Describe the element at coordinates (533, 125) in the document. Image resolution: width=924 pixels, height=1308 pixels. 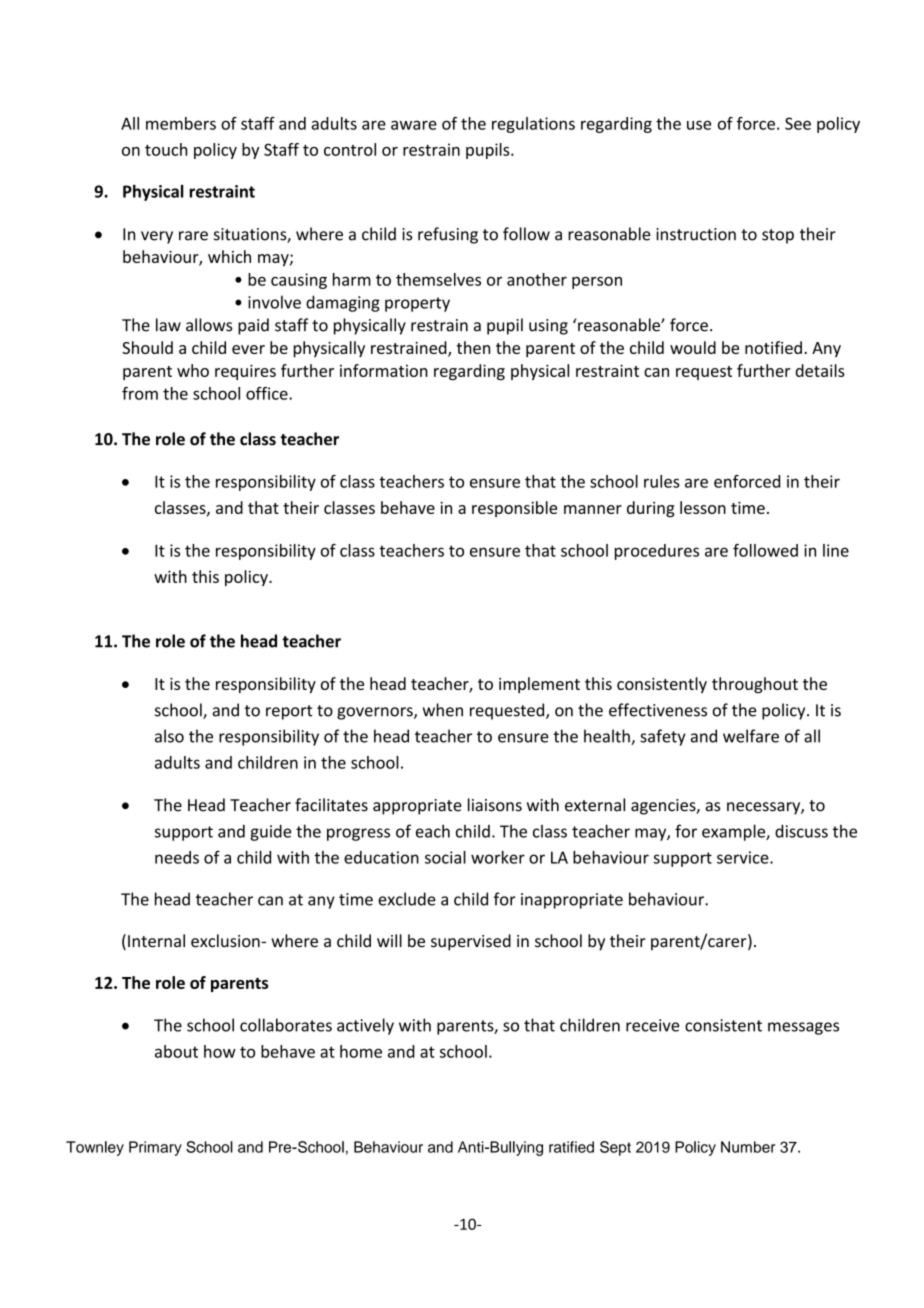
I see `regulations` at that location.
